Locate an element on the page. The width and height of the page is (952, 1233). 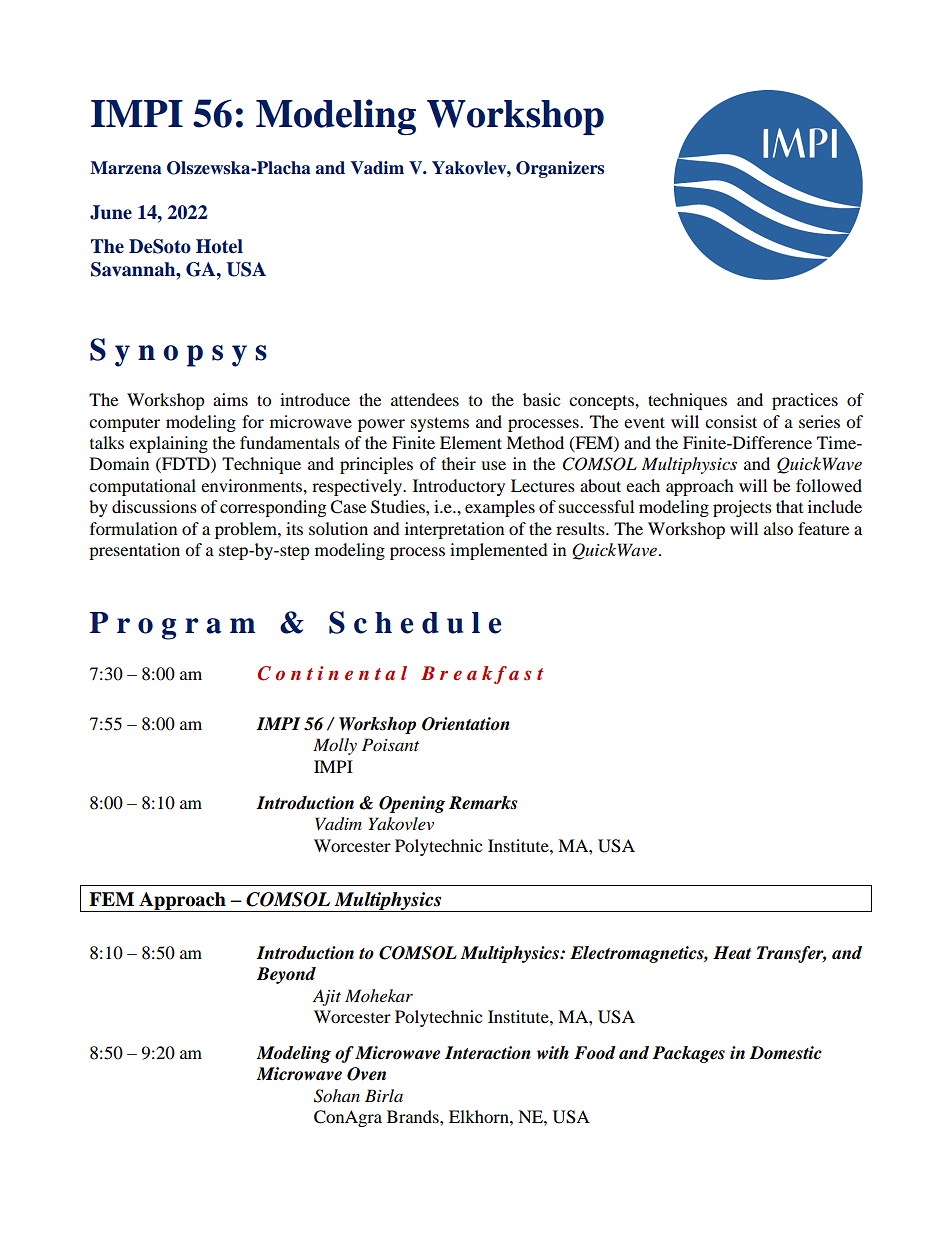
Hotel is located at coordinates (219, 246).
